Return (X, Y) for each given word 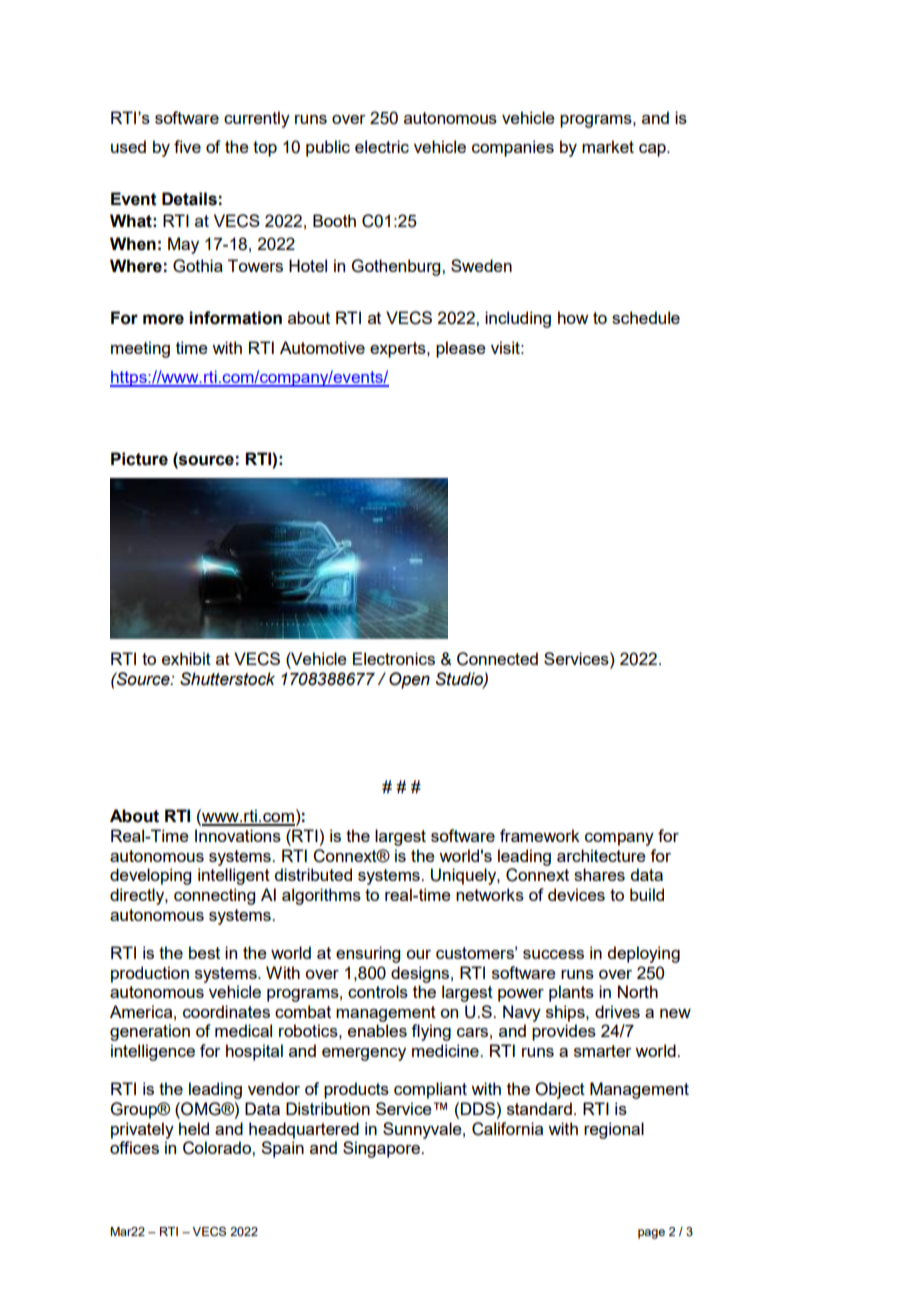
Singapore (382, 1149)
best (204, 952)
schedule (646, 317)
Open (409, 680)
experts (399, 350)
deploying (643, 954)
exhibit (186, 658)
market (608, 146)
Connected (497, 659)
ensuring (368, 954)
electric (382, 146)
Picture (139, 459)
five (187, 146)
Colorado (218, 1148)
